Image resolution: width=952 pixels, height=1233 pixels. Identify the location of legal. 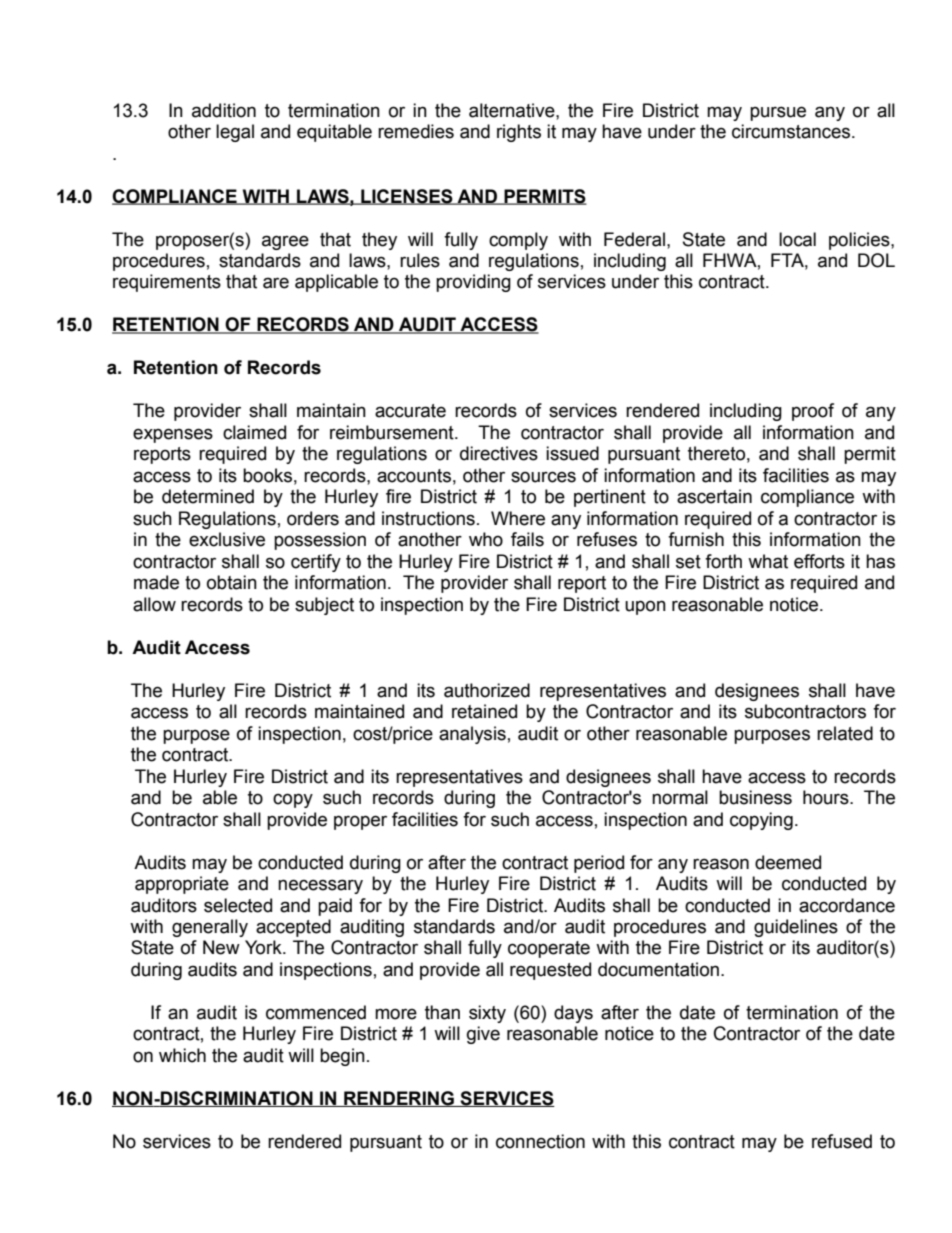
(235, 133).
